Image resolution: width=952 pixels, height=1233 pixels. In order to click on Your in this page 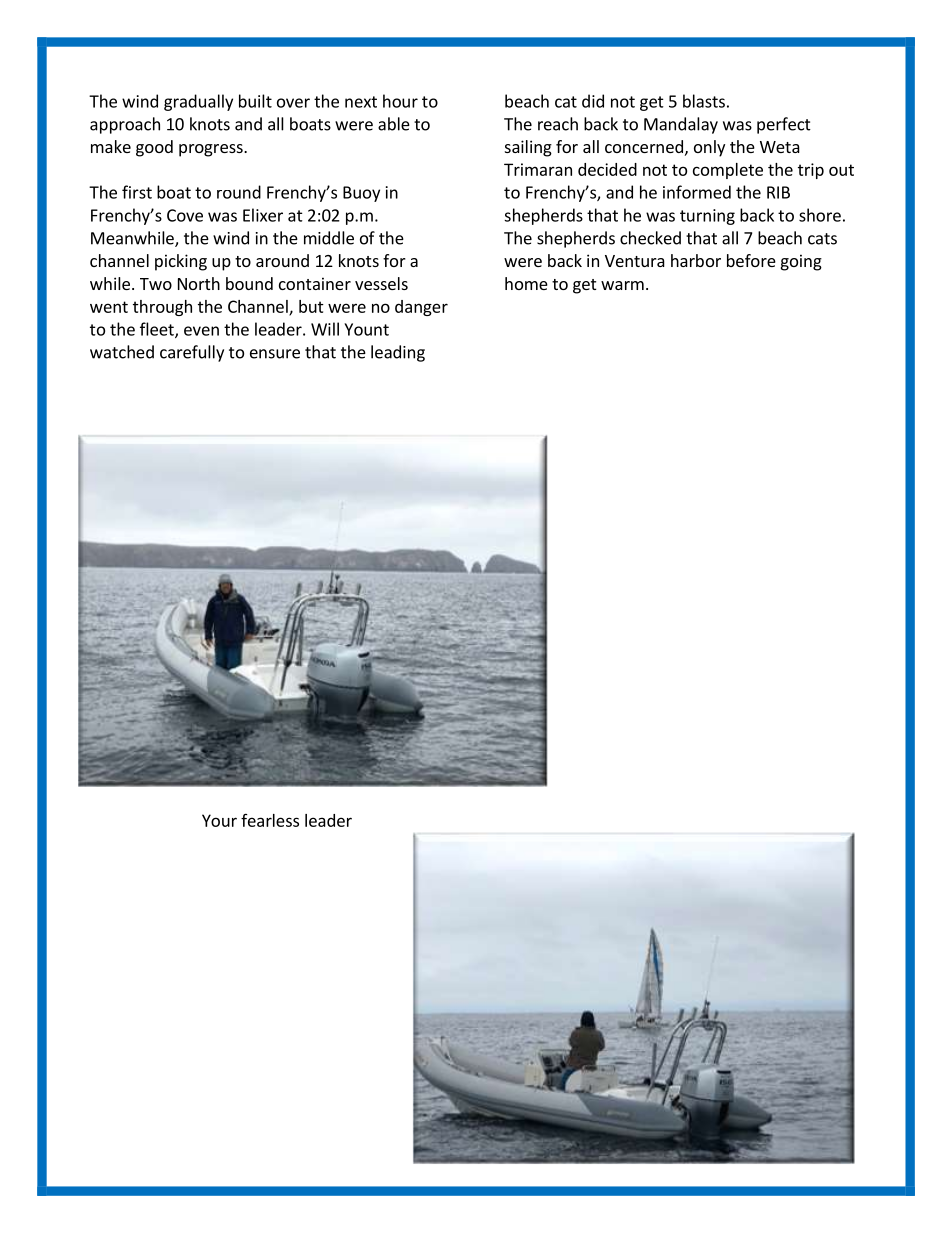, I will do `click(219, 820)`.
